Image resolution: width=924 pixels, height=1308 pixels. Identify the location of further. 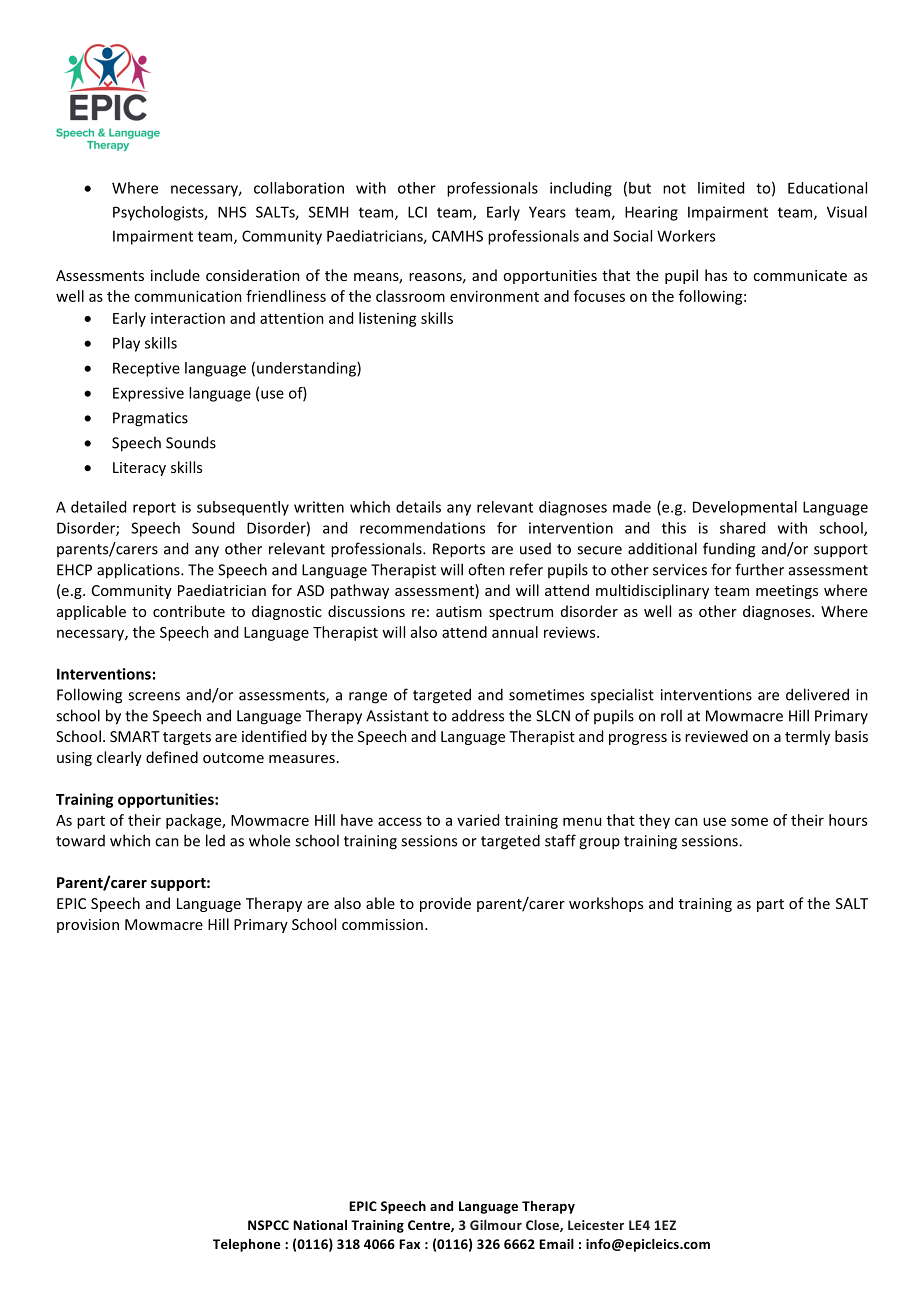
(759, 569).
